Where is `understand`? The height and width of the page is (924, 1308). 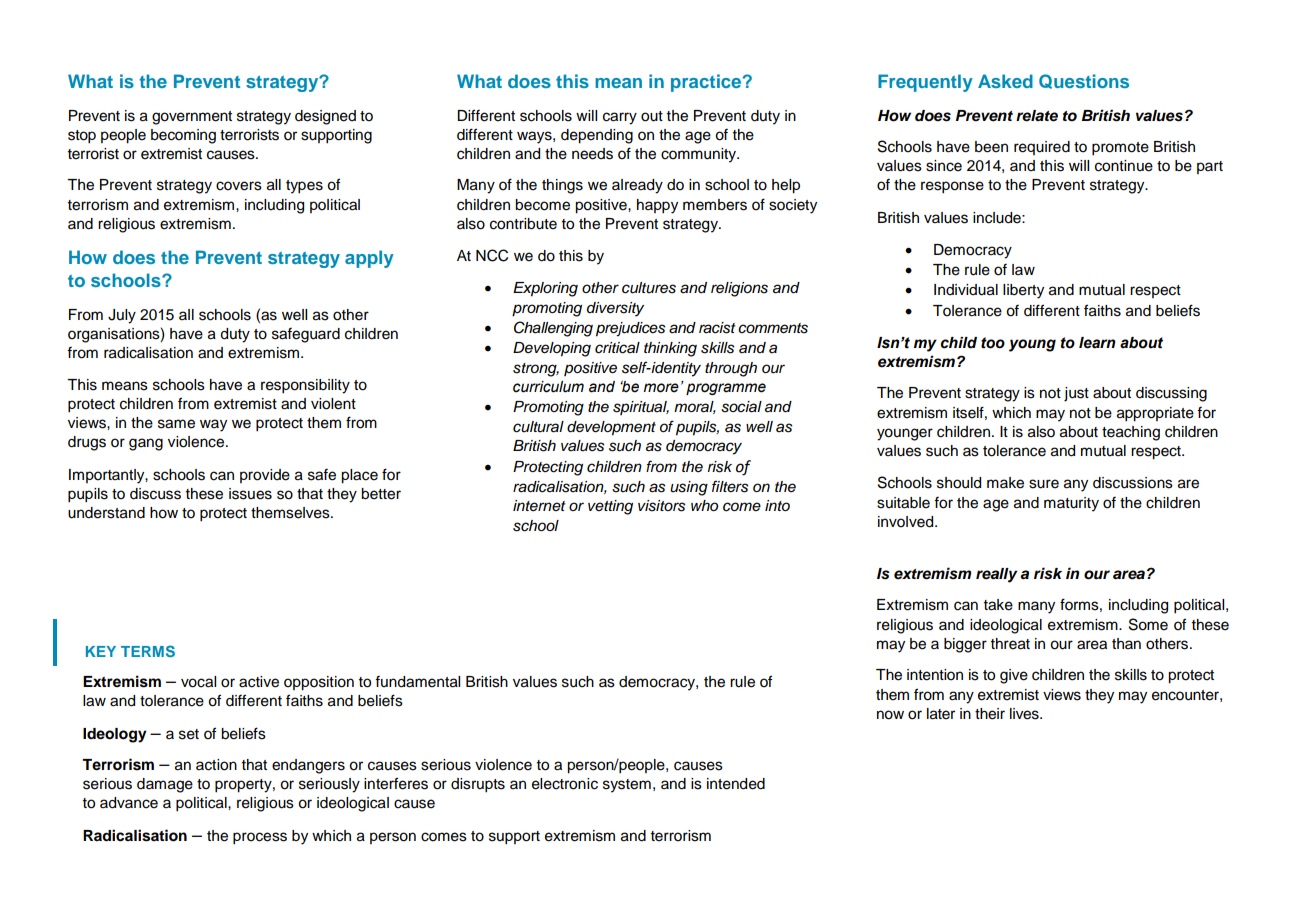
understand is located at coordinates (106, 513).
